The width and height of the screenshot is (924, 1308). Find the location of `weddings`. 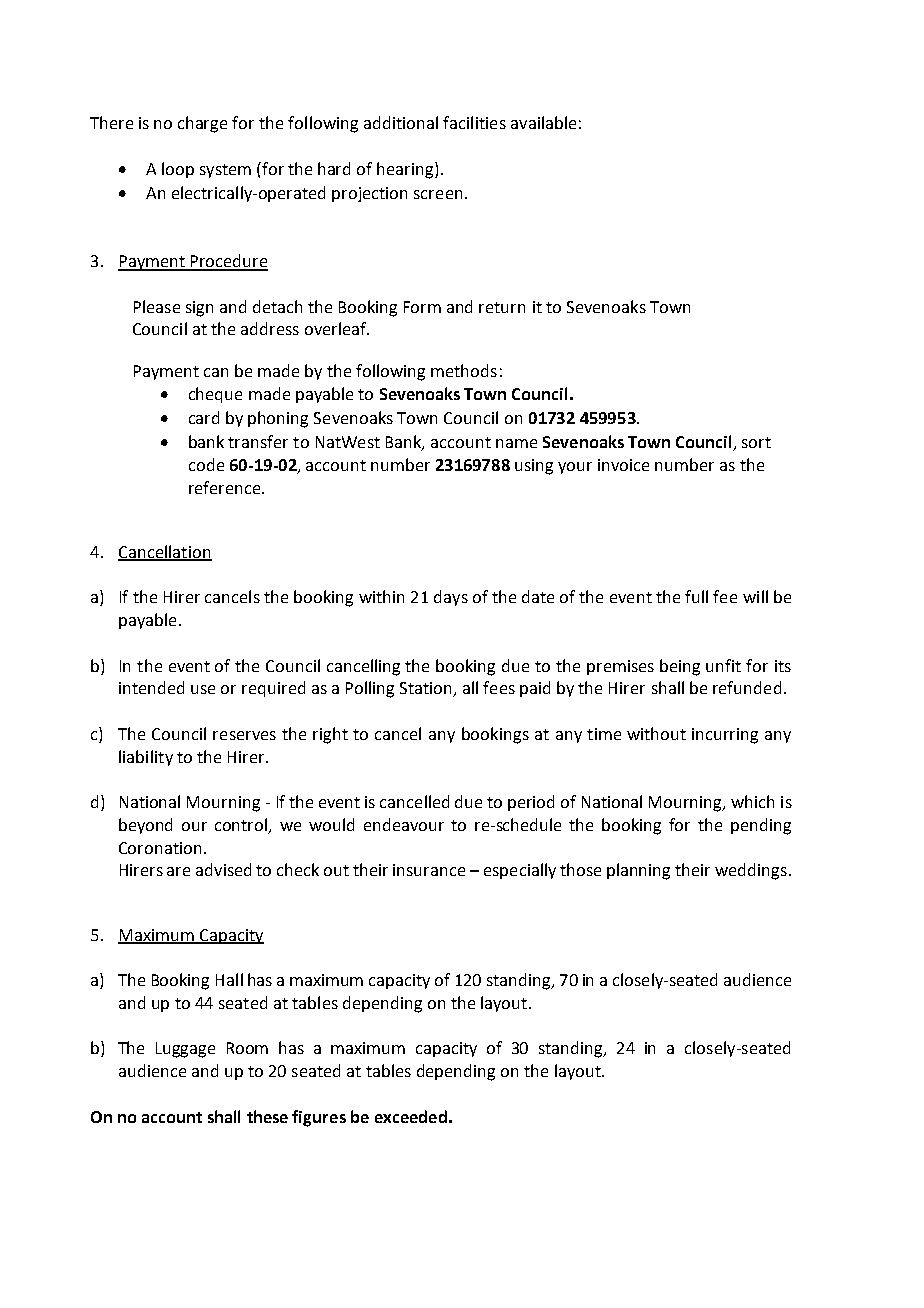

weddings is located at coordinates (751, 871).
